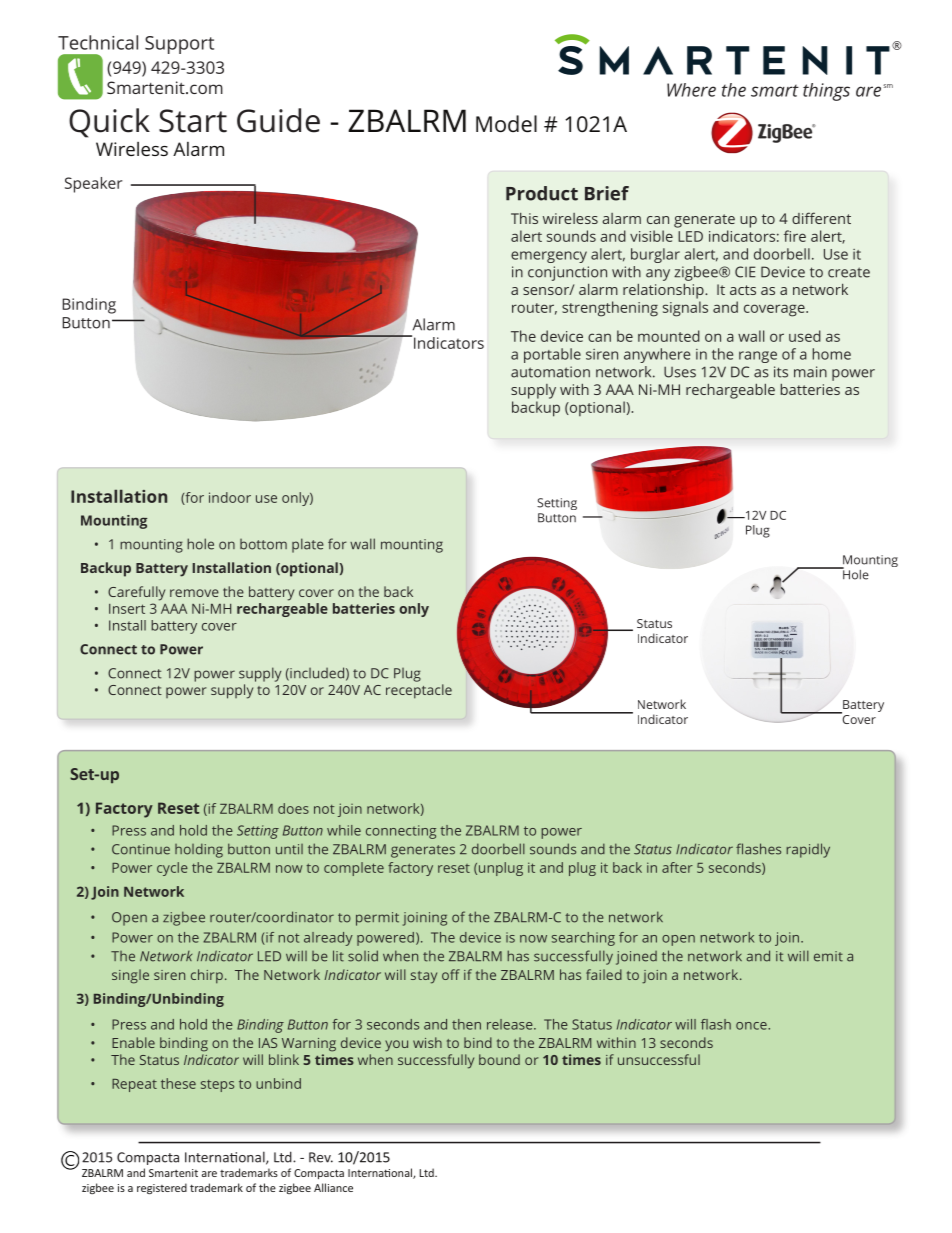 This page has width=952, height=1233. Describe the element at coordinates (659, 1059) in the page. I see `unsuccessful` at that location.
